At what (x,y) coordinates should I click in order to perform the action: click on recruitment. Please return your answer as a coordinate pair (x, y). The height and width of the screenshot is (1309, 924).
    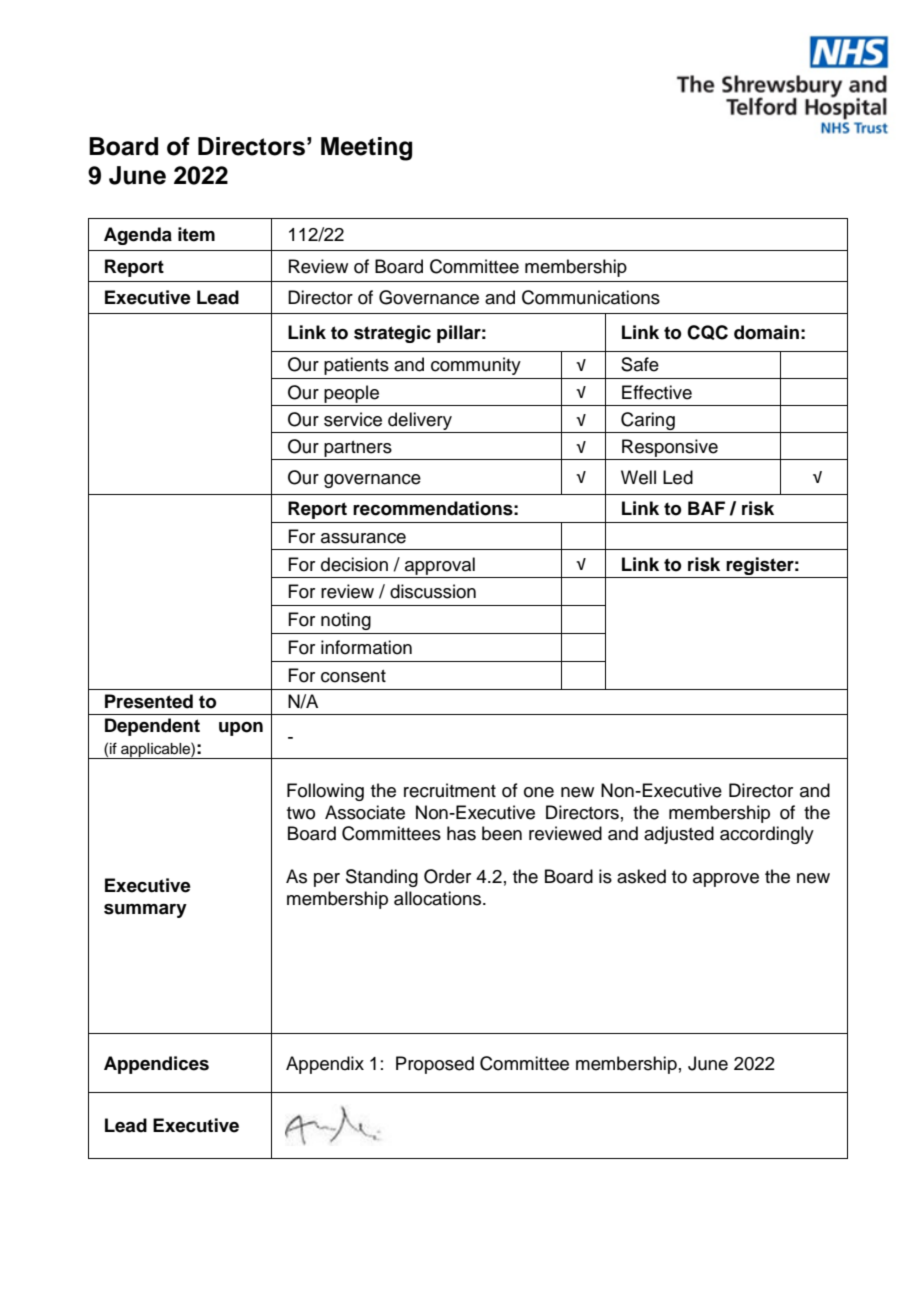
    Looking at the image, I should click on (450, 790).
